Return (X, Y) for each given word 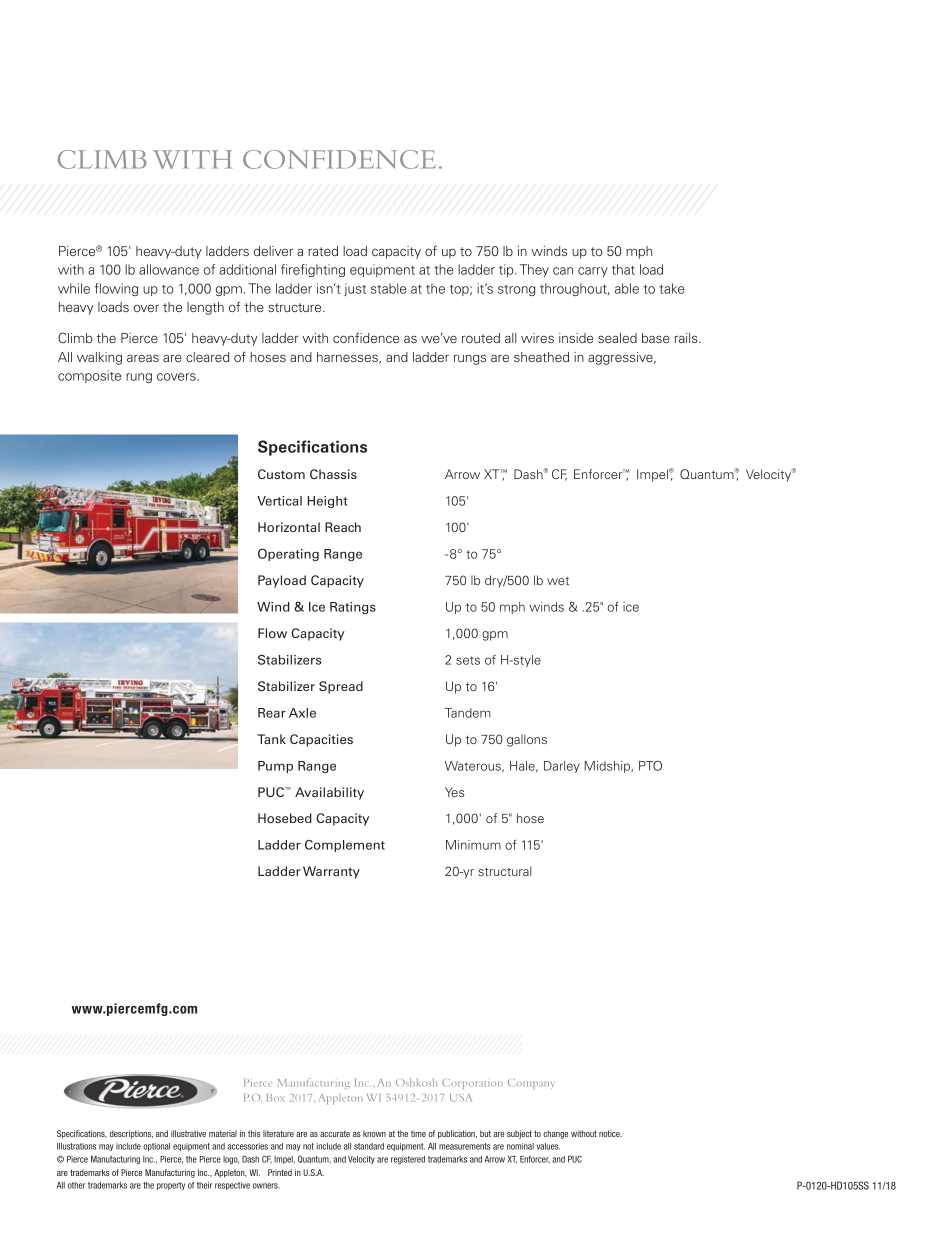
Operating (288, 554)
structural (505, 871)
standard (369, 1146)
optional (156, 1147)
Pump (275, 767)
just (355, 289)
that (623, 269)
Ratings (353, 608)
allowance (169, 269)
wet (558, 581)
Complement (345, 846)
